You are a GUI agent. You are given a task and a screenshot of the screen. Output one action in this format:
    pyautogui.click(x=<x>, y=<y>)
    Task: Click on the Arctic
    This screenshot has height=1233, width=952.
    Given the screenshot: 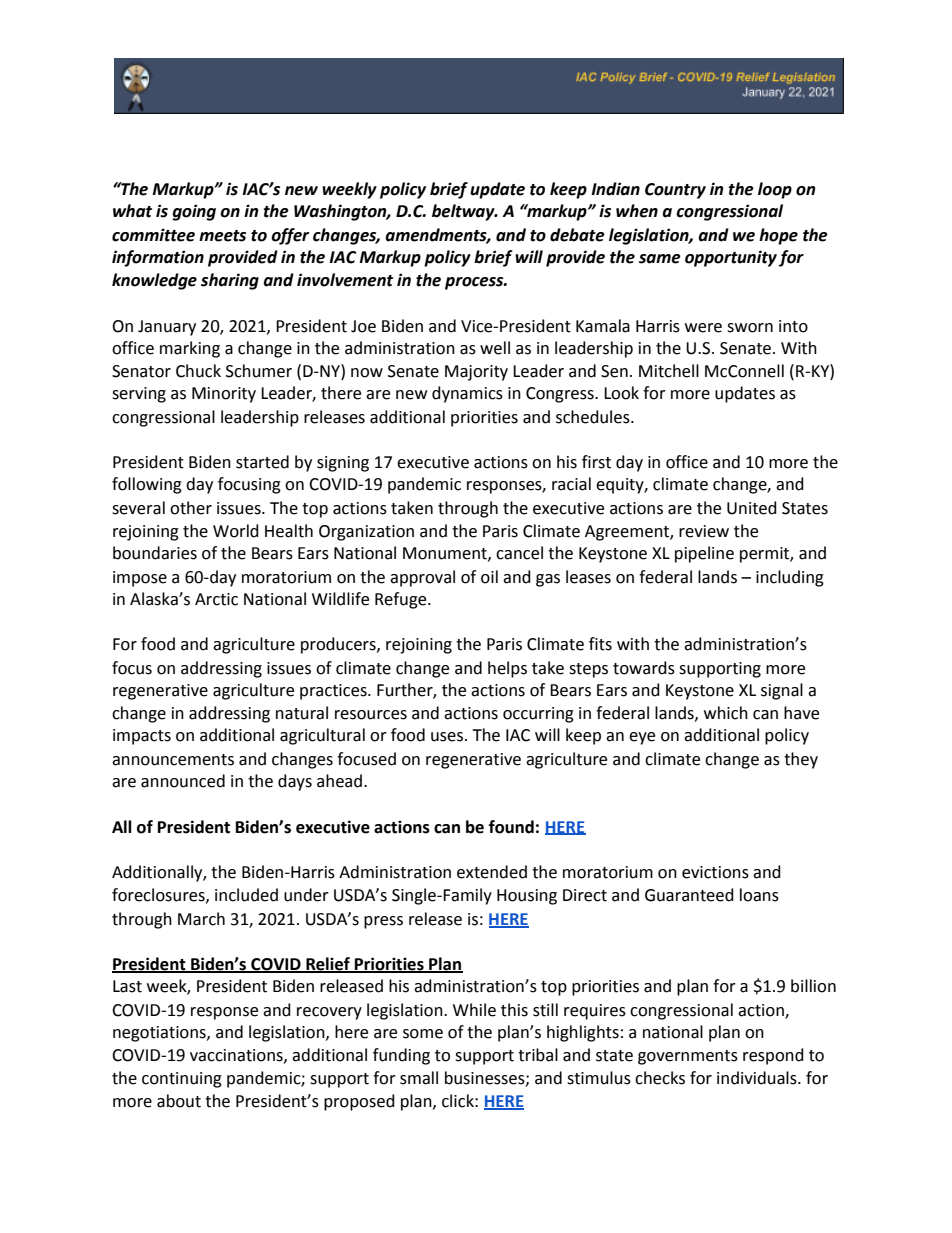 What is the action you would take?
    pyautogui.click(x=216, y=599)
